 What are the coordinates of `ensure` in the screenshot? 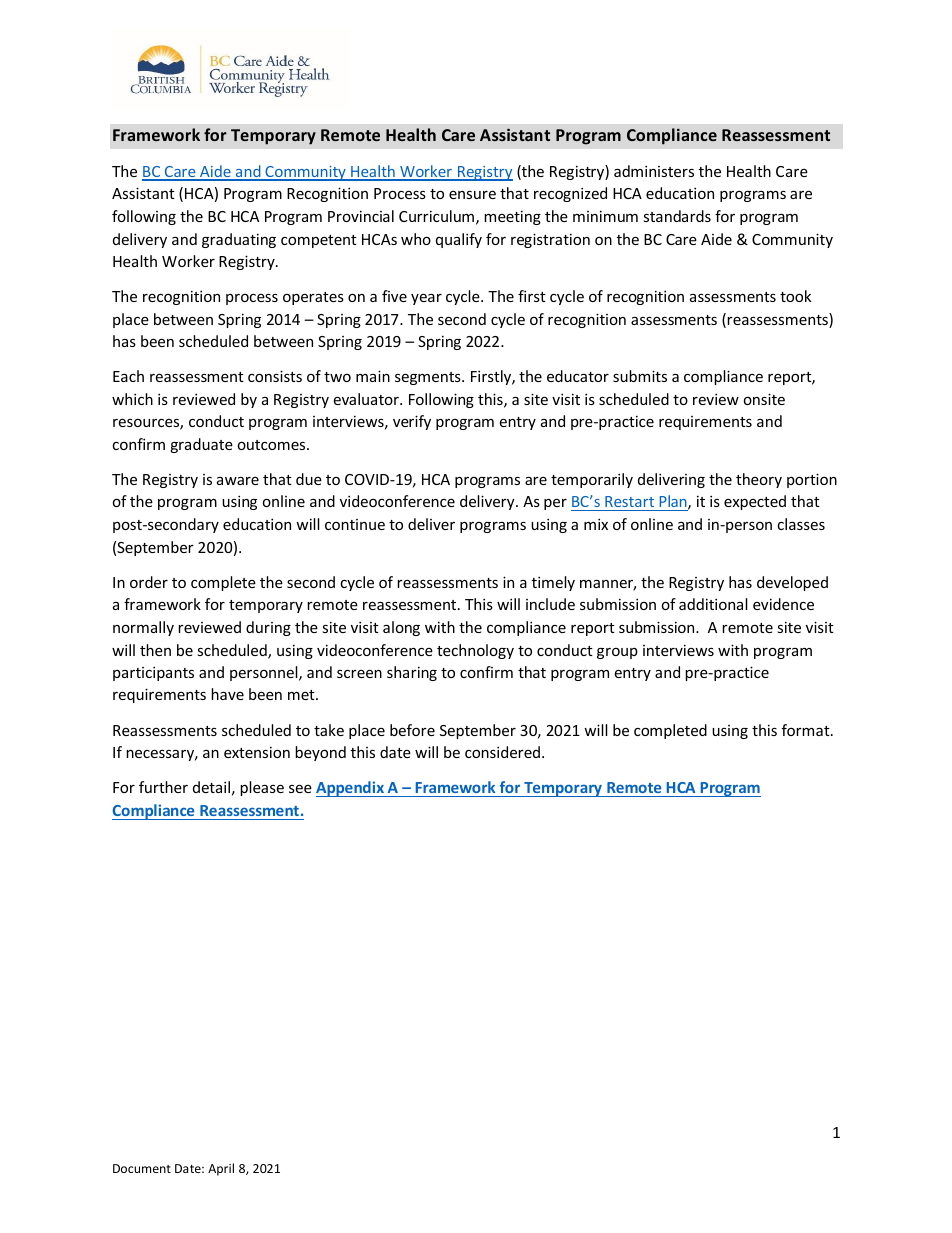 It's located at (472, 194).
